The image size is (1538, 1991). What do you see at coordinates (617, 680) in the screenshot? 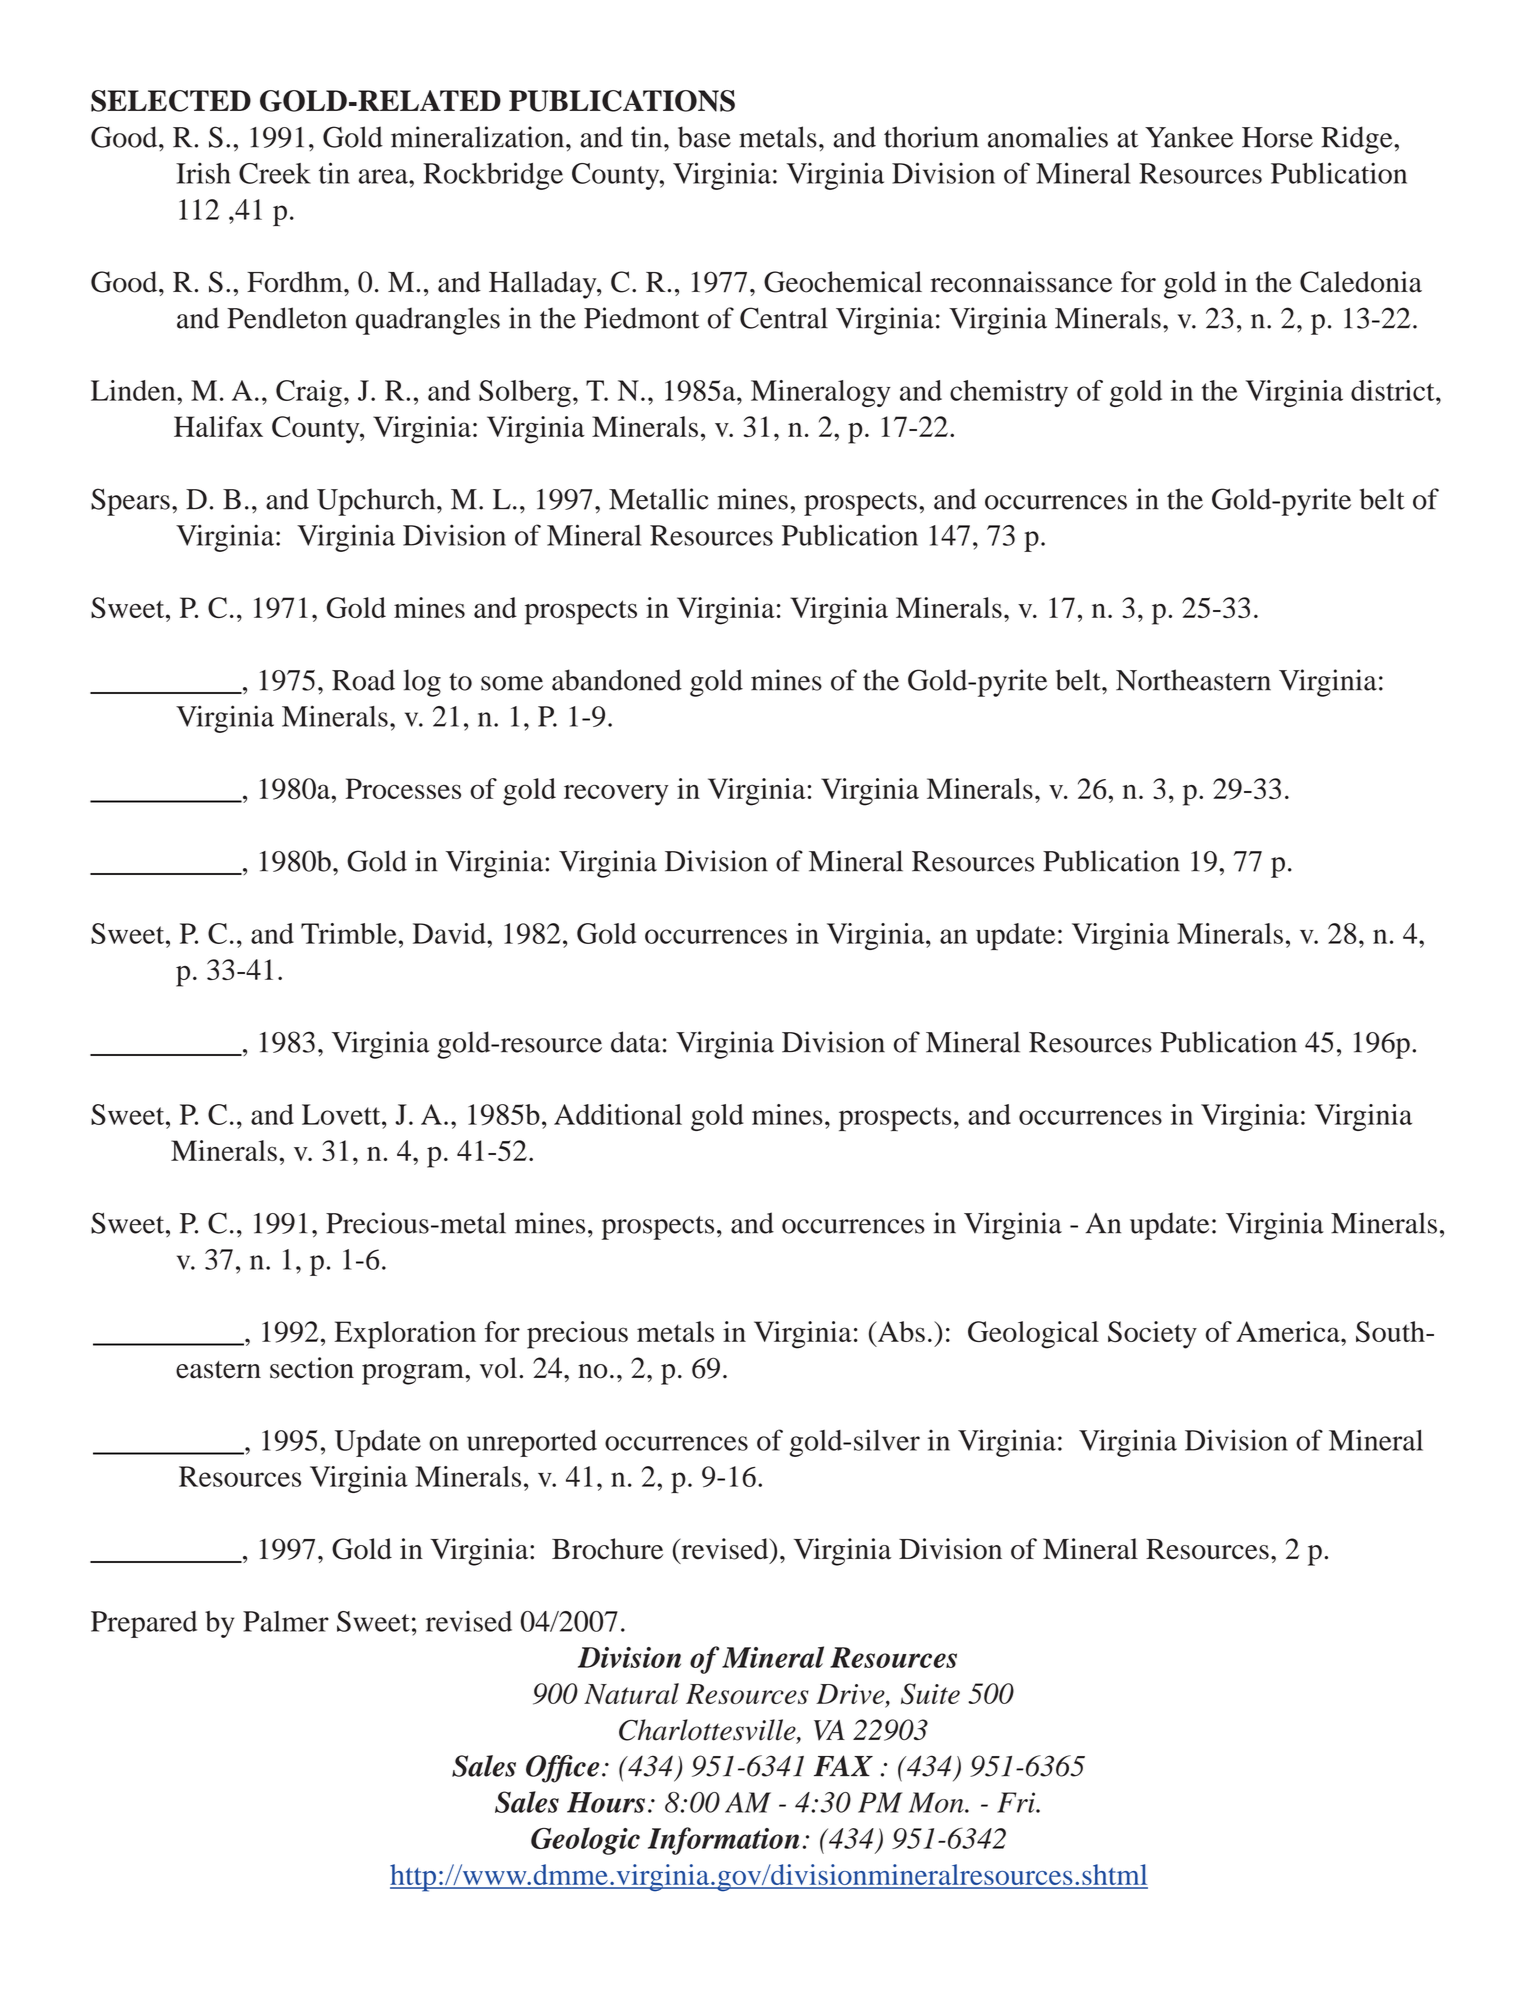
I see `abandoned` at bounding box center [617, 680].
